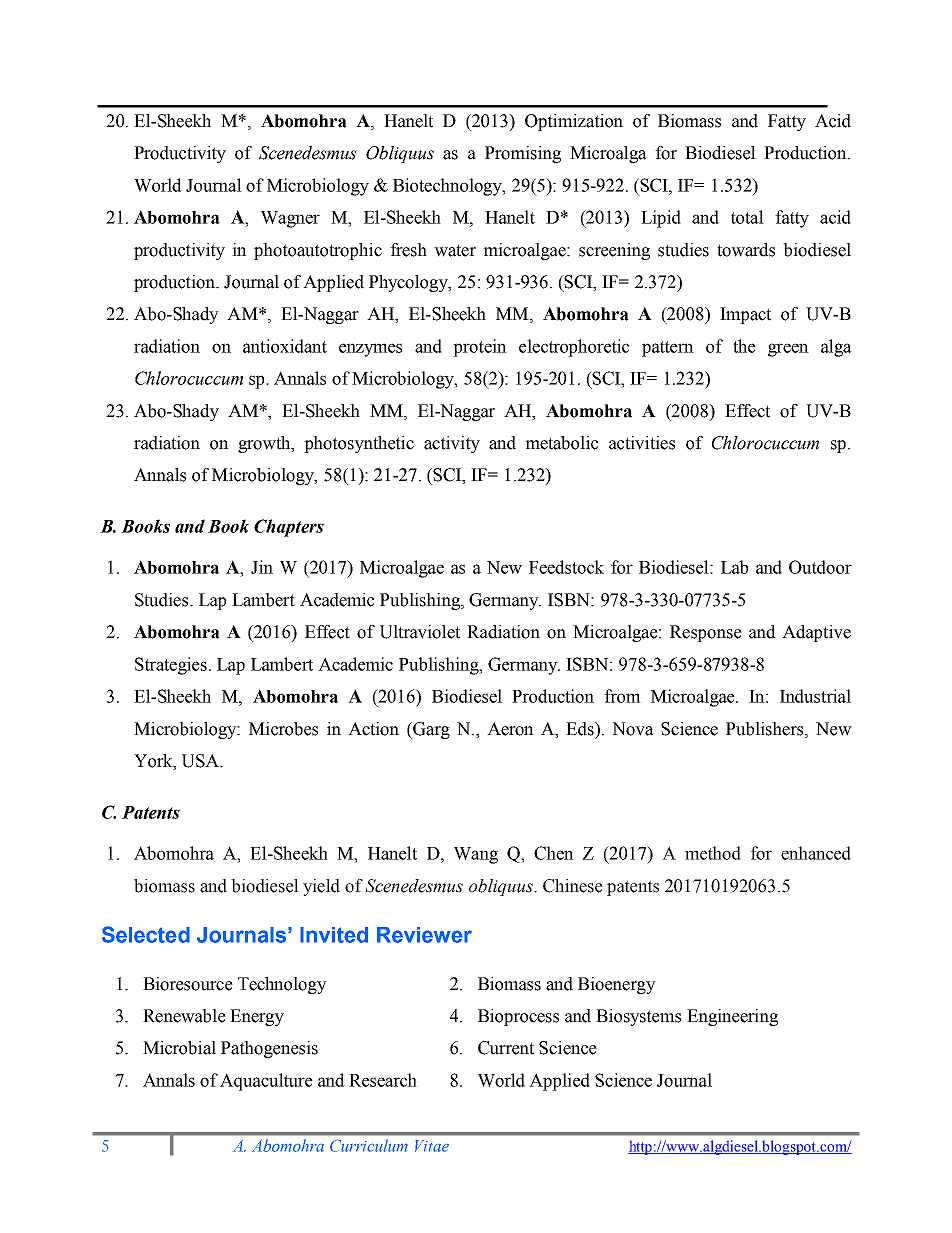 This screenshot has height=1233, width=952. I want to click on Wang, so click(476, 855).
